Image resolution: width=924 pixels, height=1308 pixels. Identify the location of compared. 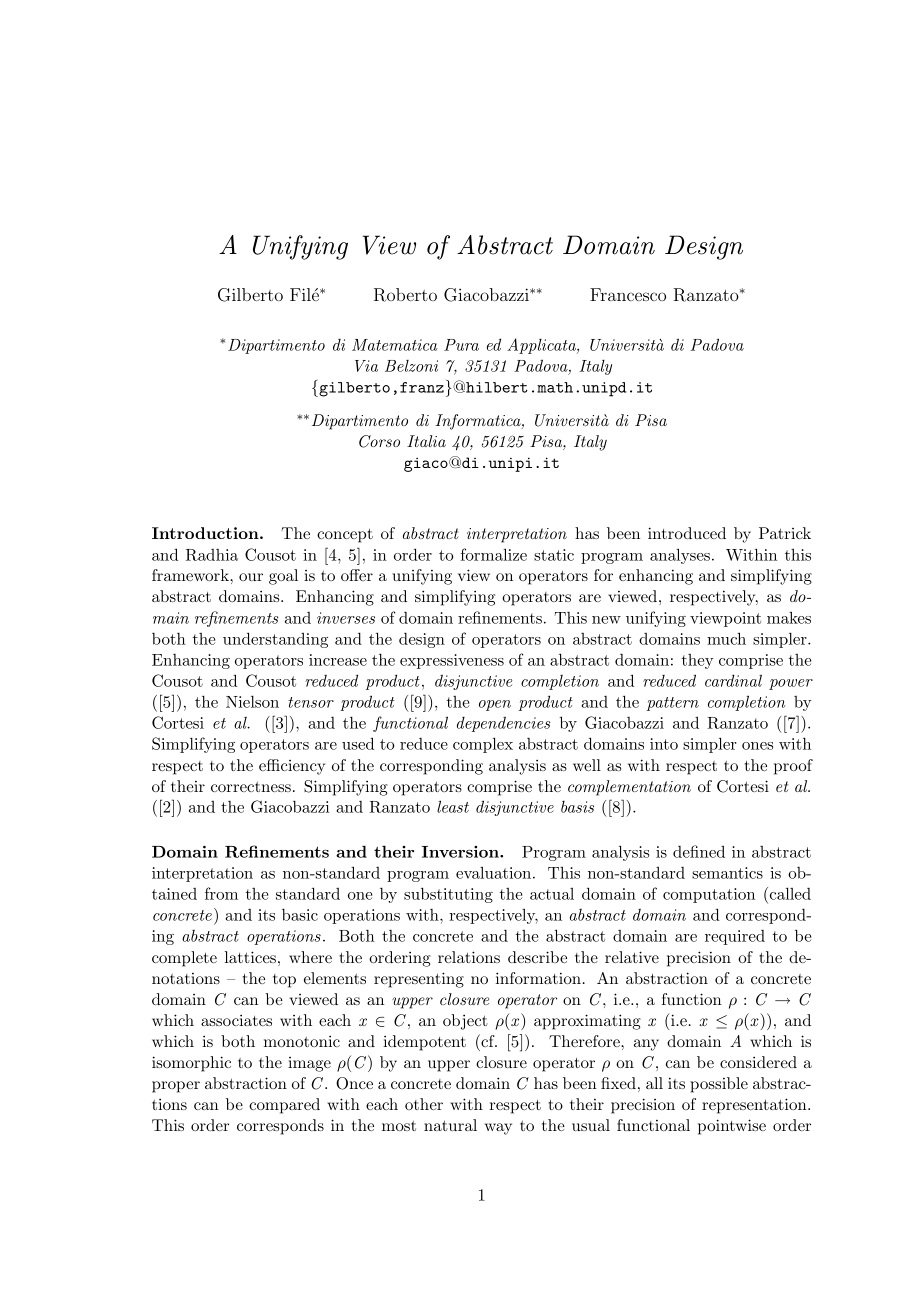
(284, 1106).
